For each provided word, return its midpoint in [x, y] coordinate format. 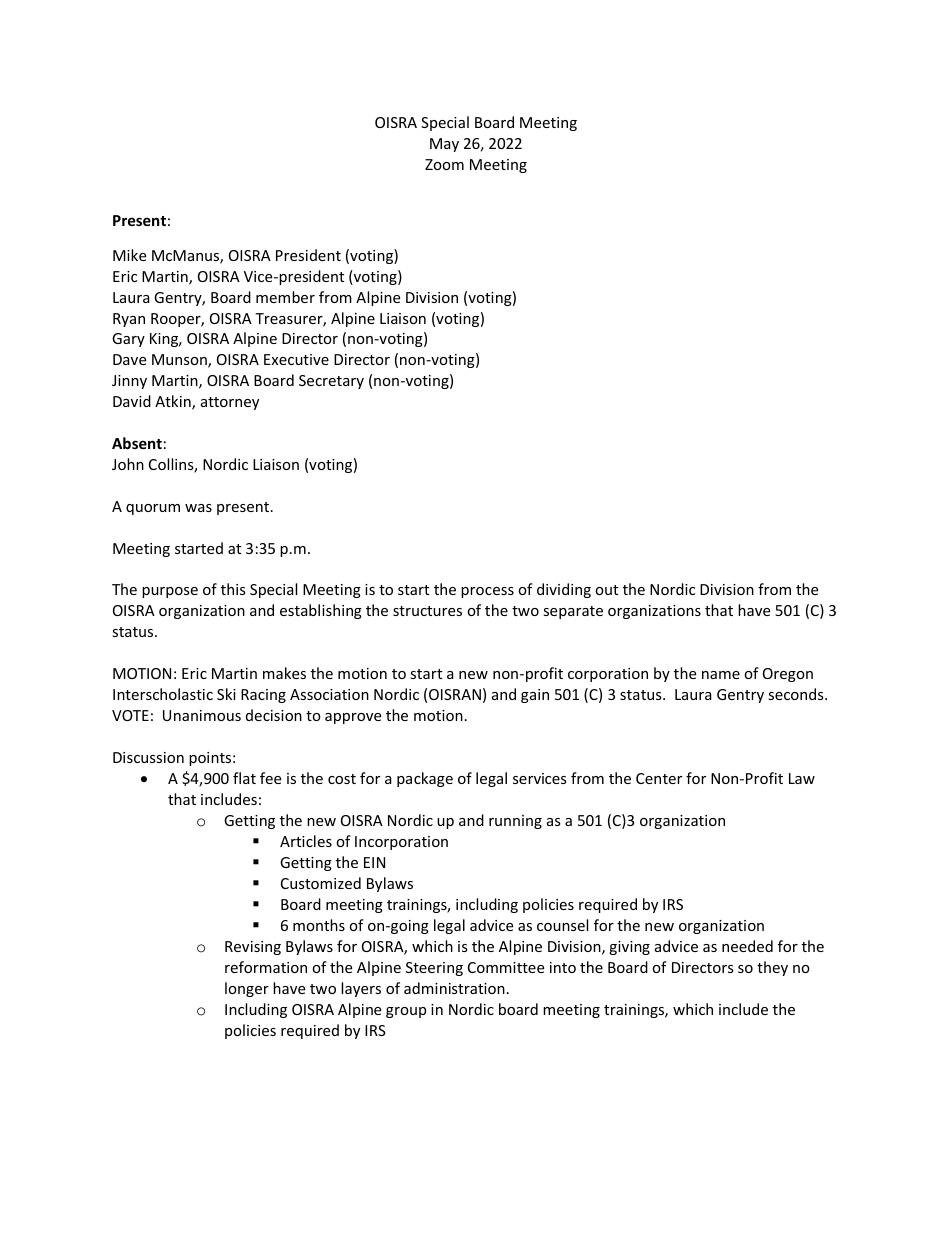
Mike [129, 255]
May [444, 145]
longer [247, 989]
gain [535, 696]
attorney [230, 403]
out [606, 590]
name [721, 675]
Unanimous [202, 715]
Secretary [331, 382]
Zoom [444, 164]
